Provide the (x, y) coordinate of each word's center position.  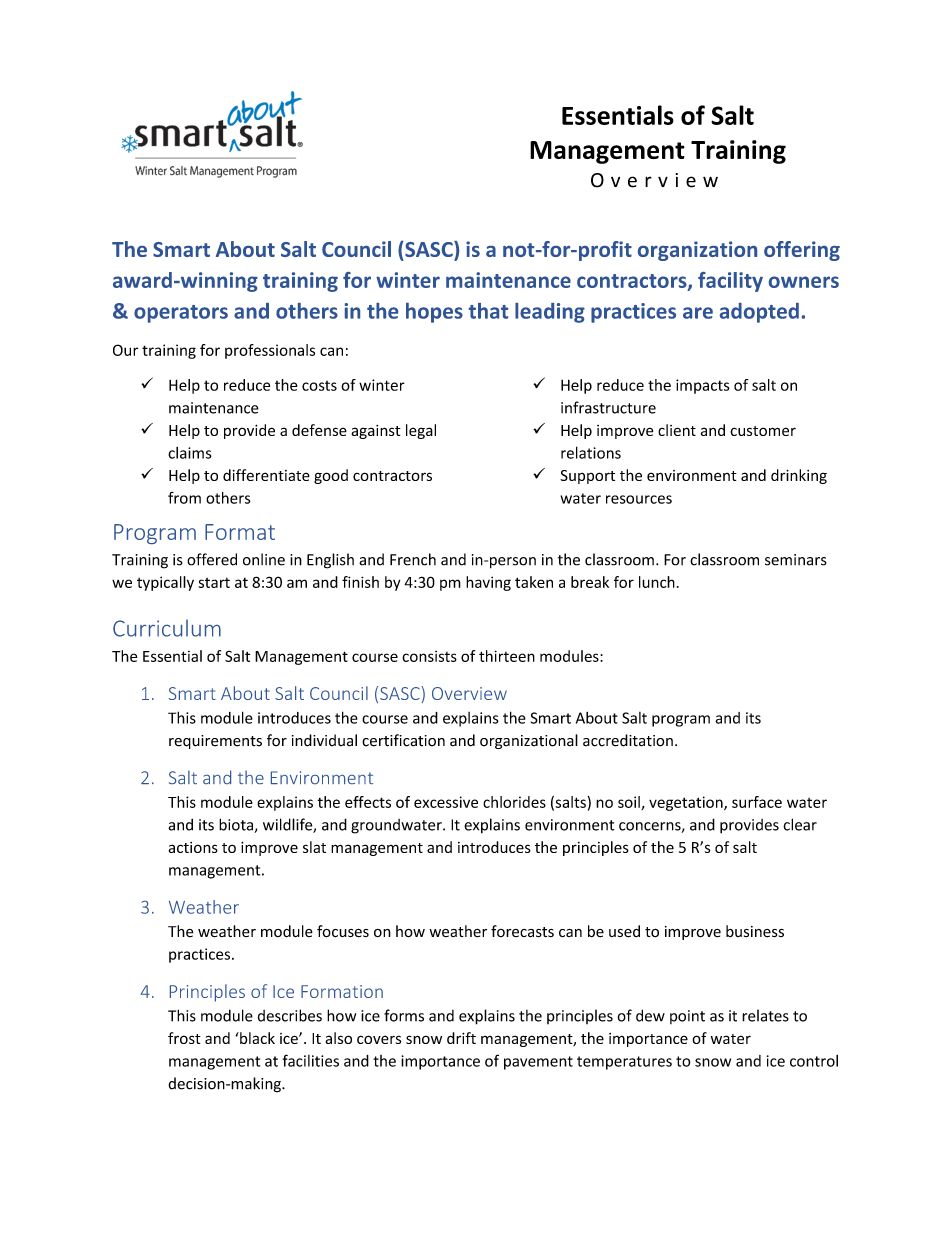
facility (730, 282)
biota (237, 825)
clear (800, 824)
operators (181, 314)
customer (763, 431)
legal (421, 431)
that (488, 311)
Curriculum (167, 628)
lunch (657, 582)
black (256, 1038)
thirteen (507, 656)
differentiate (266, 475)
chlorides (514, 802)
